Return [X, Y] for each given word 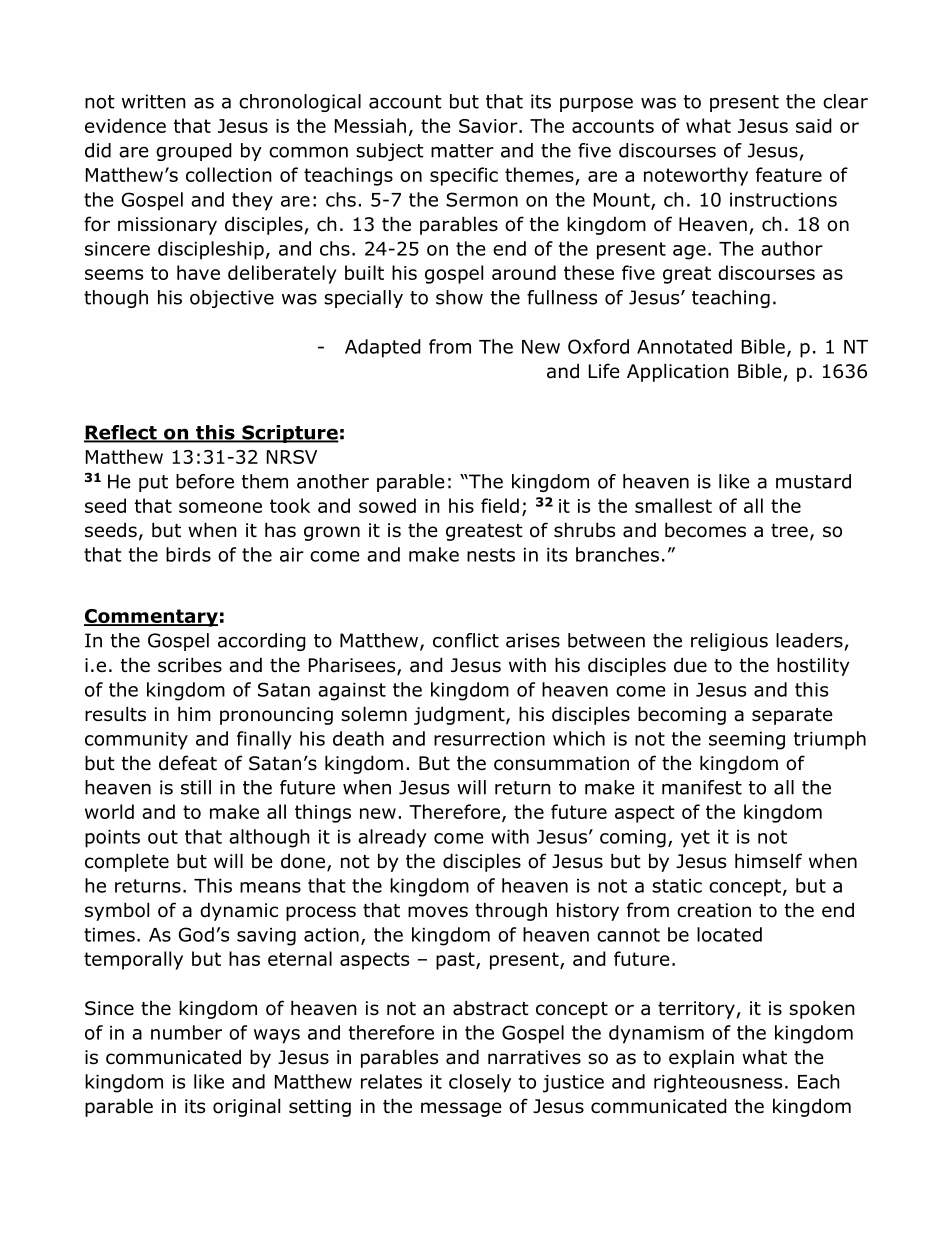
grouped [194, 152]
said [814, 125]
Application [678, 372]
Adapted [383, 348]
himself [768, 861]
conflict [466, 640]
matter [462, 151]
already [392, 838]
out [163, 837]
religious [729, 642]
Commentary [151, 618]
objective [232, 299]
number [186, 1032]
